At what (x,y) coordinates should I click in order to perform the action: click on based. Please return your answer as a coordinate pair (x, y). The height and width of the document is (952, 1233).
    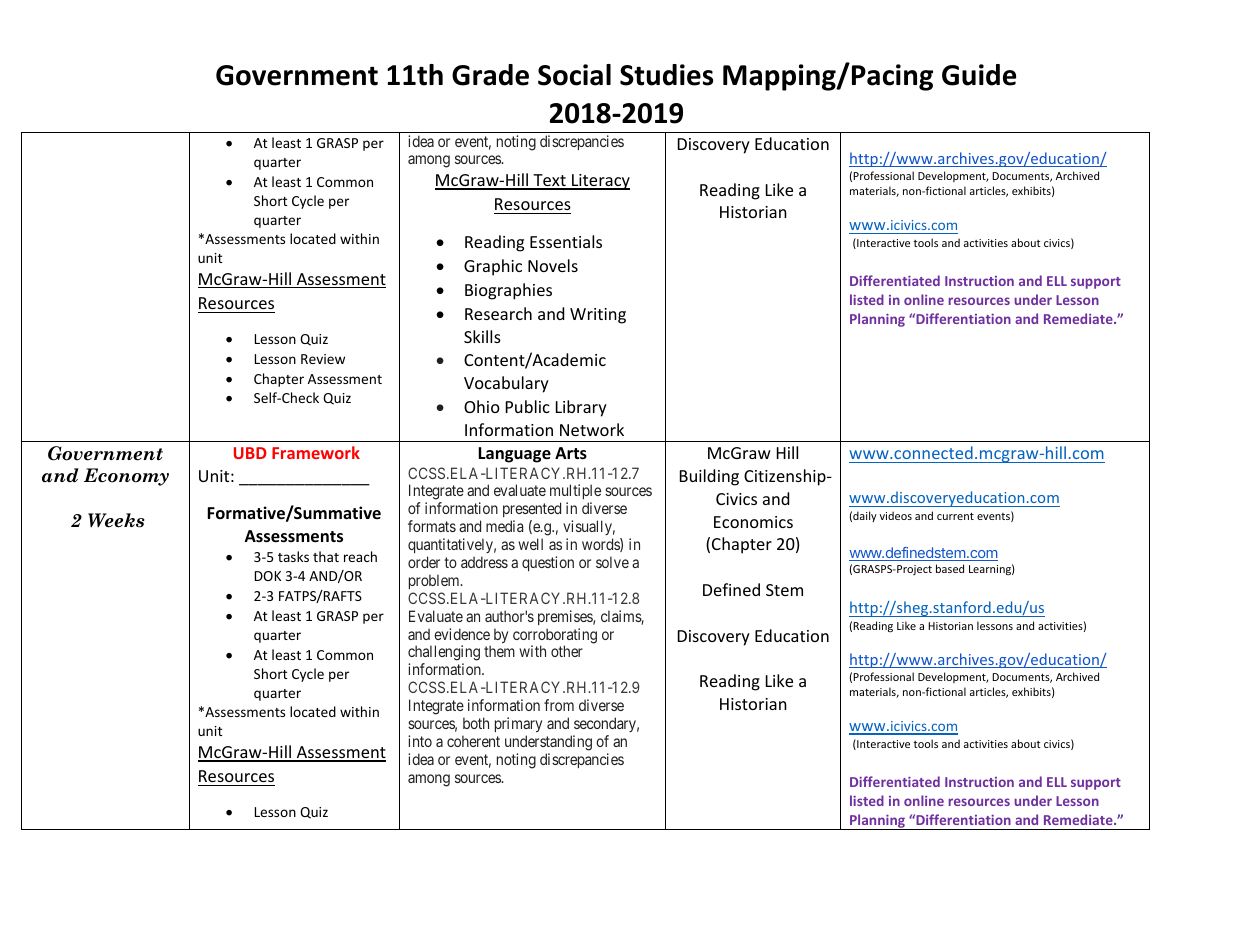
    Looking at the image, I should click on (950, 568).
